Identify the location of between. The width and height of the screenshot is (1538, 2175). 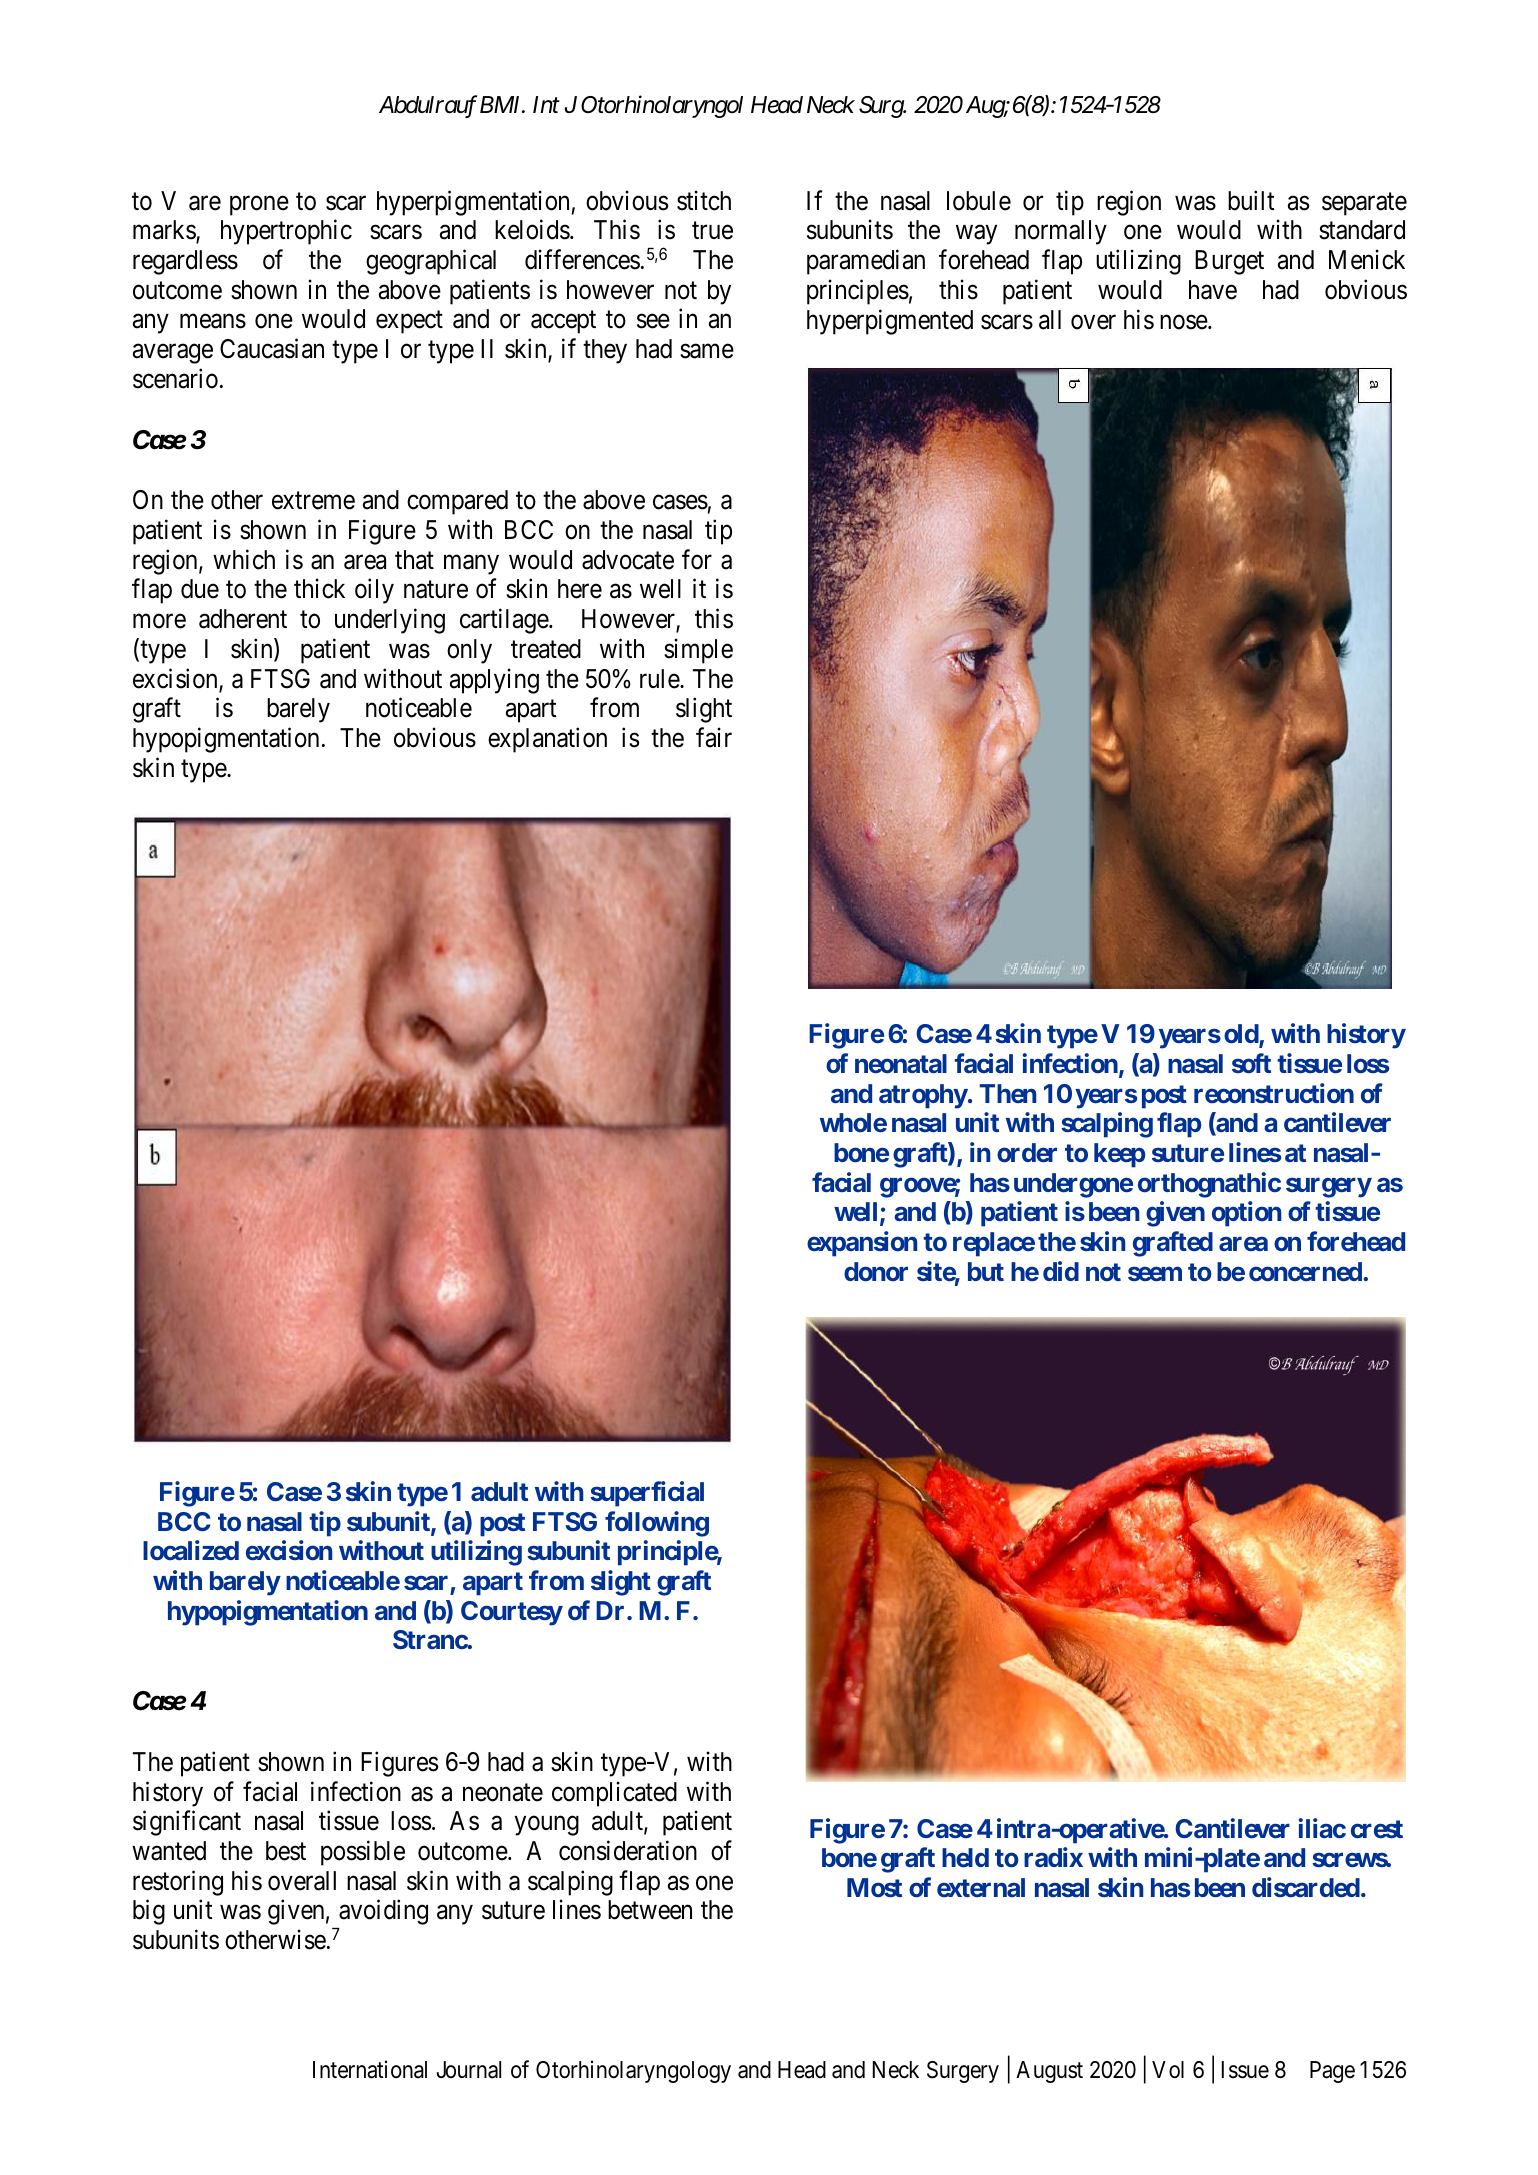
(650, 1910).
